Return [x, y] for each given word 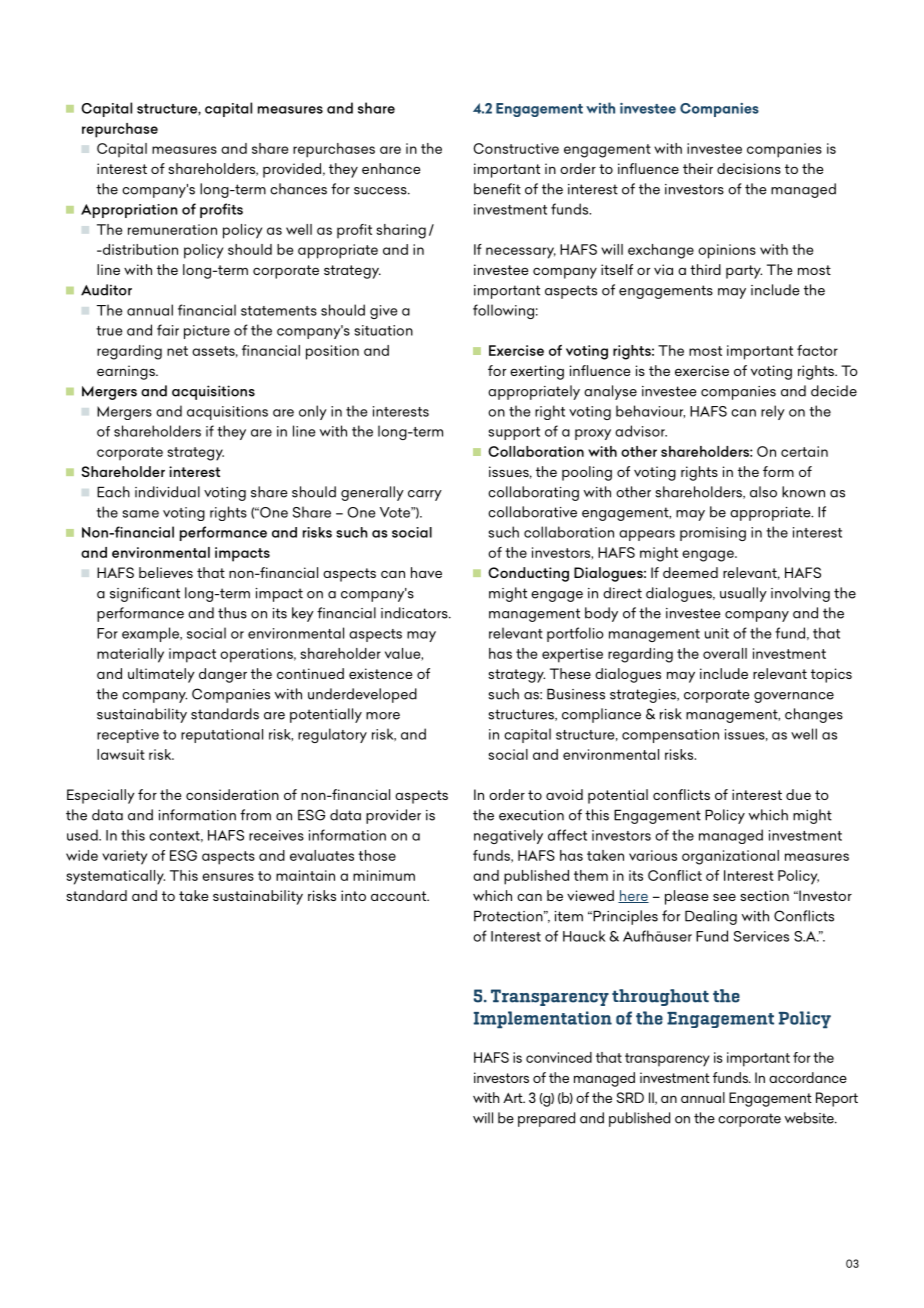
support [514, 433]
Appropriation [129, 211]
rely [773, 412]
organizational [730, 857]
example [151, 634]
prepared [546, 1119]
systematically [115, 877]
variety [124, 857]
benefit [497, 189]
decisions [749, 168]
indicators [415, 613]
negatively [508, 836]
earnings [127, 372]
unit [717, 633]
